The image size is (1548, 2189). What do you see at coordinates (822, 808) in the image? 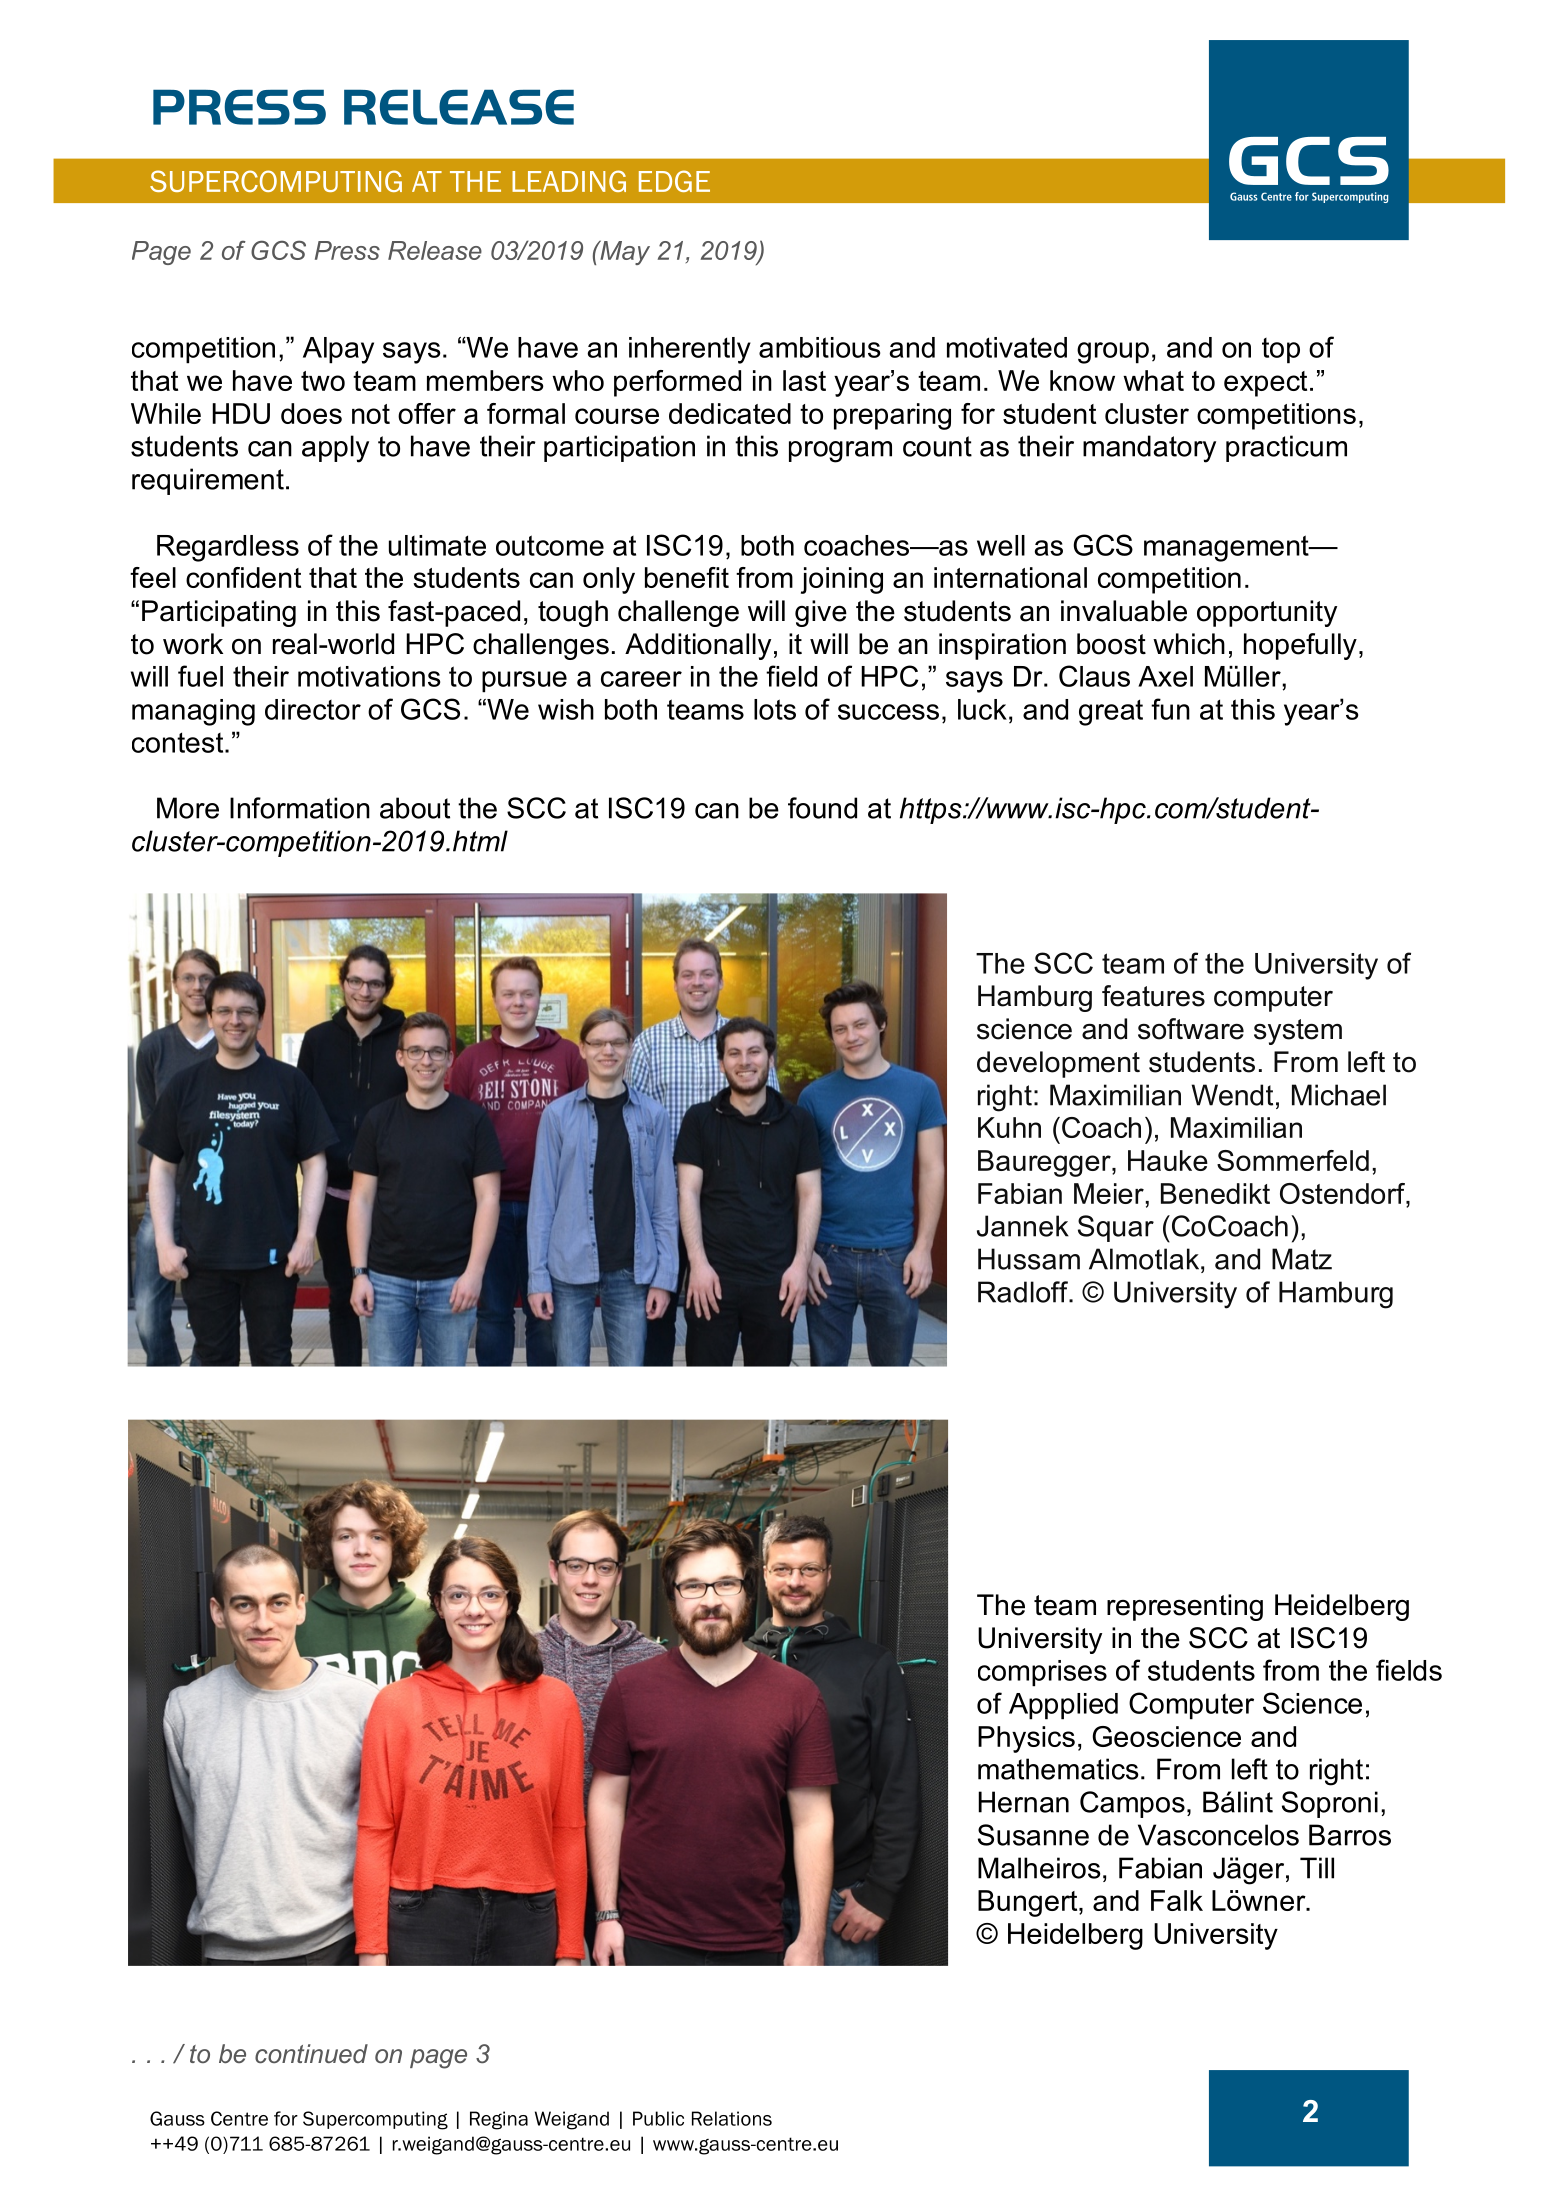
I see `found` at bounding box center [822, 808].
